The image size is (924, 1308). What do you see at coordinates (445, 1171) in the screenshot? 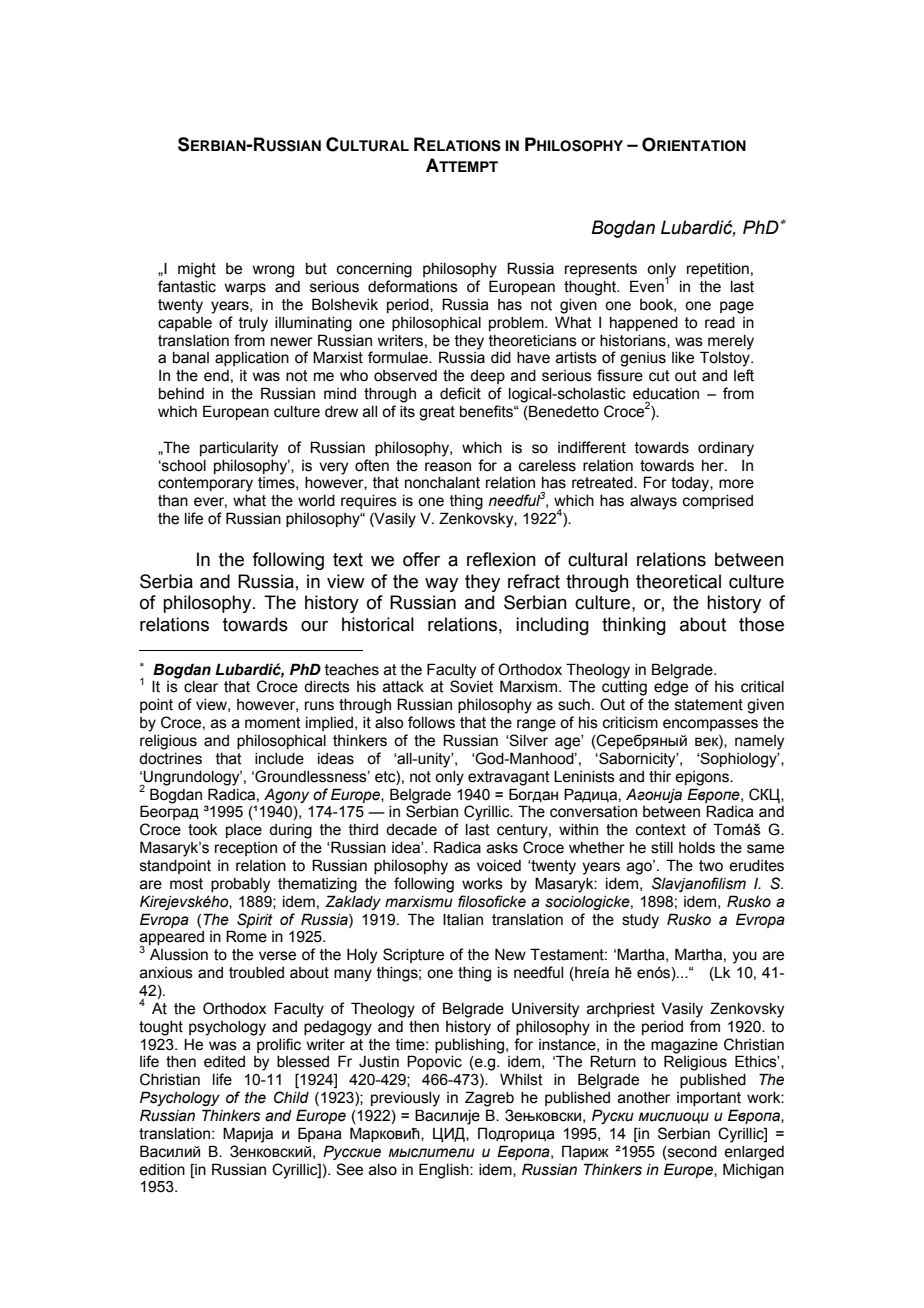
I see `English` at bounding box center [445, 1171].
